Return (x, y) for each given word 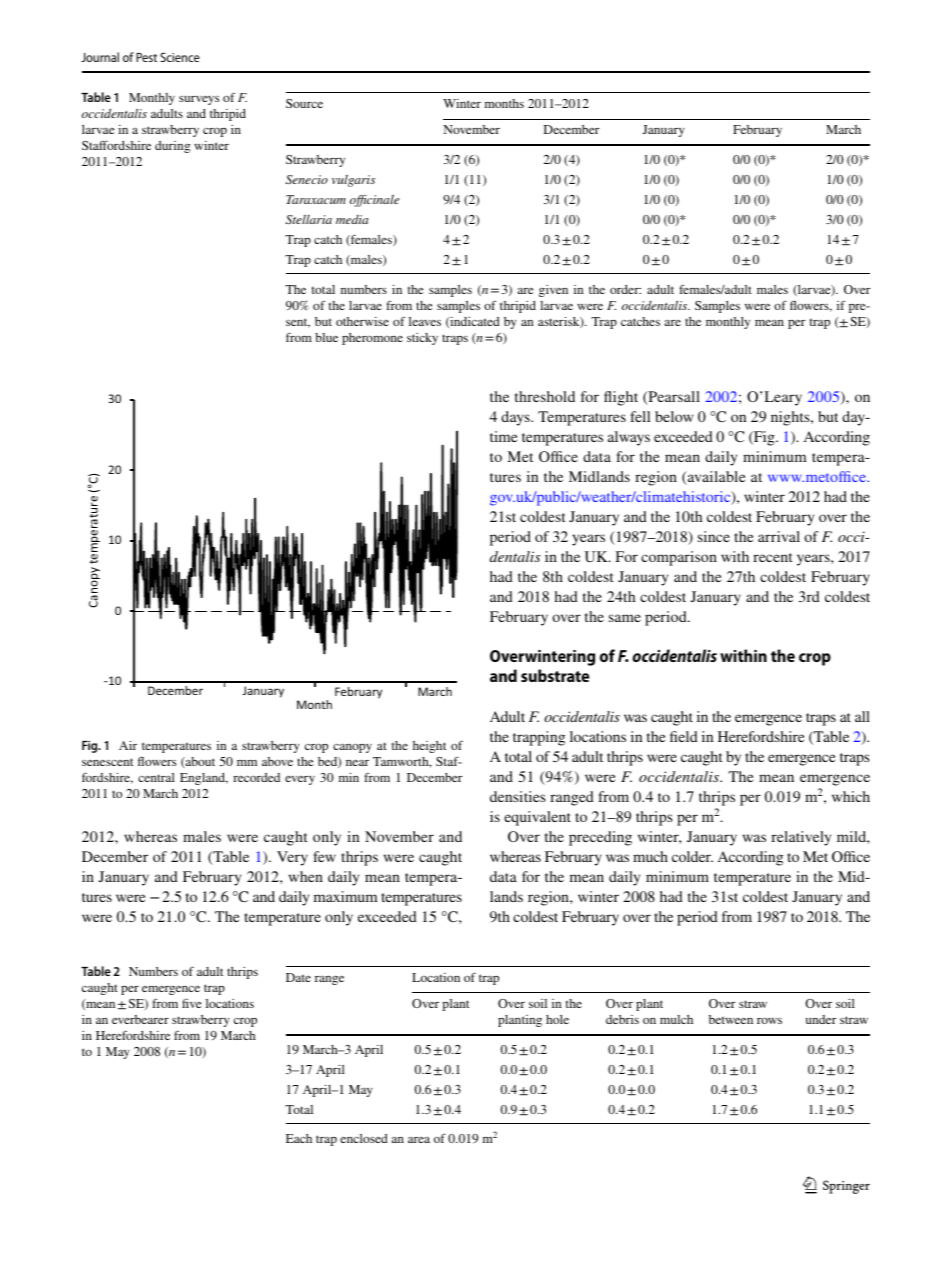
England (204, 779)
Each (299, 1138)
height (429, 747)
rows (769, 1020)
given (553, 291)
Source (304, 103)
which (851, 796)
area (419, 1139)
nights (791, 418)
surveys (199, 100)
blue (326, 337)
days (516, 418)
